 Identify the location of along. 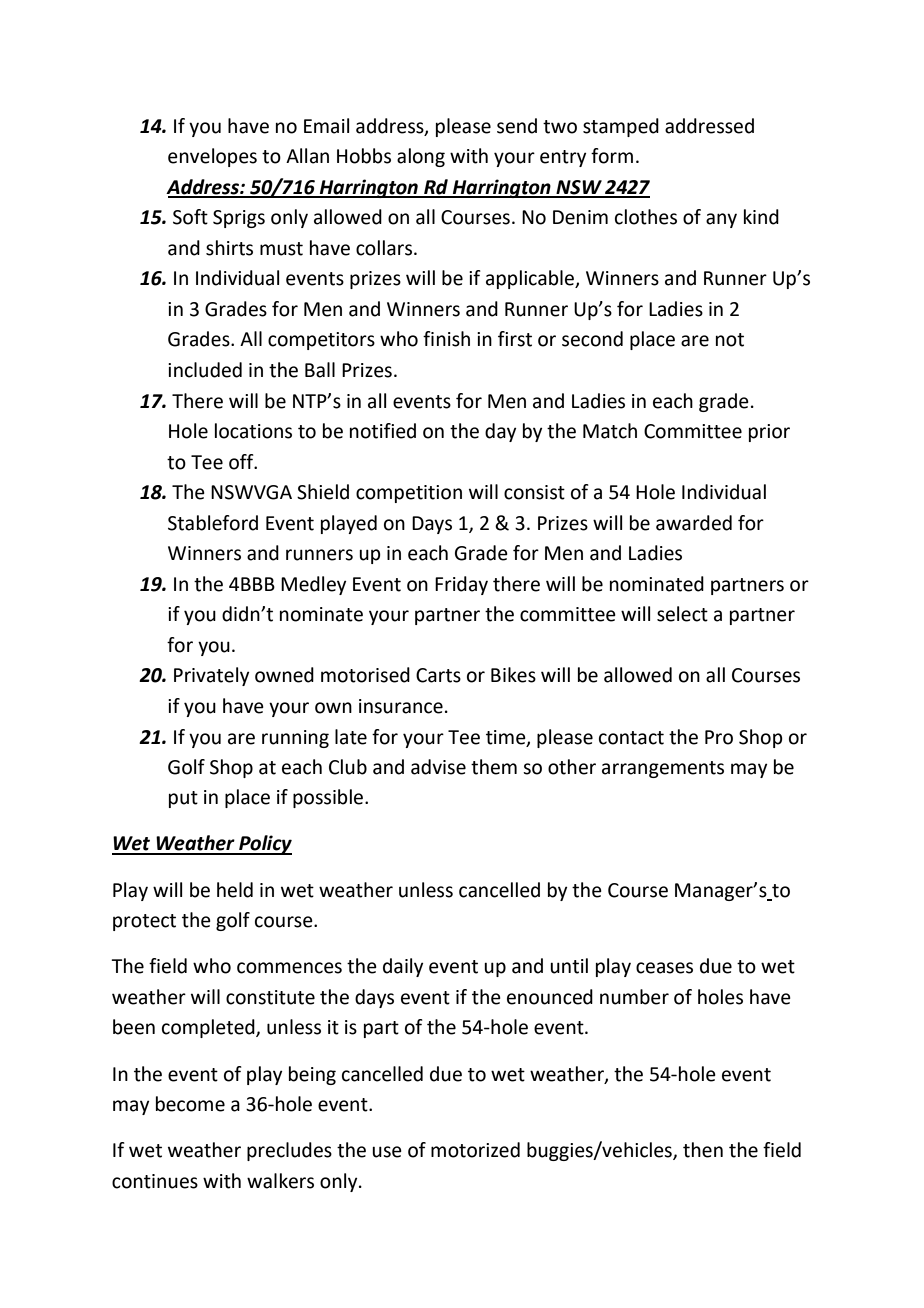
(421, 157).
